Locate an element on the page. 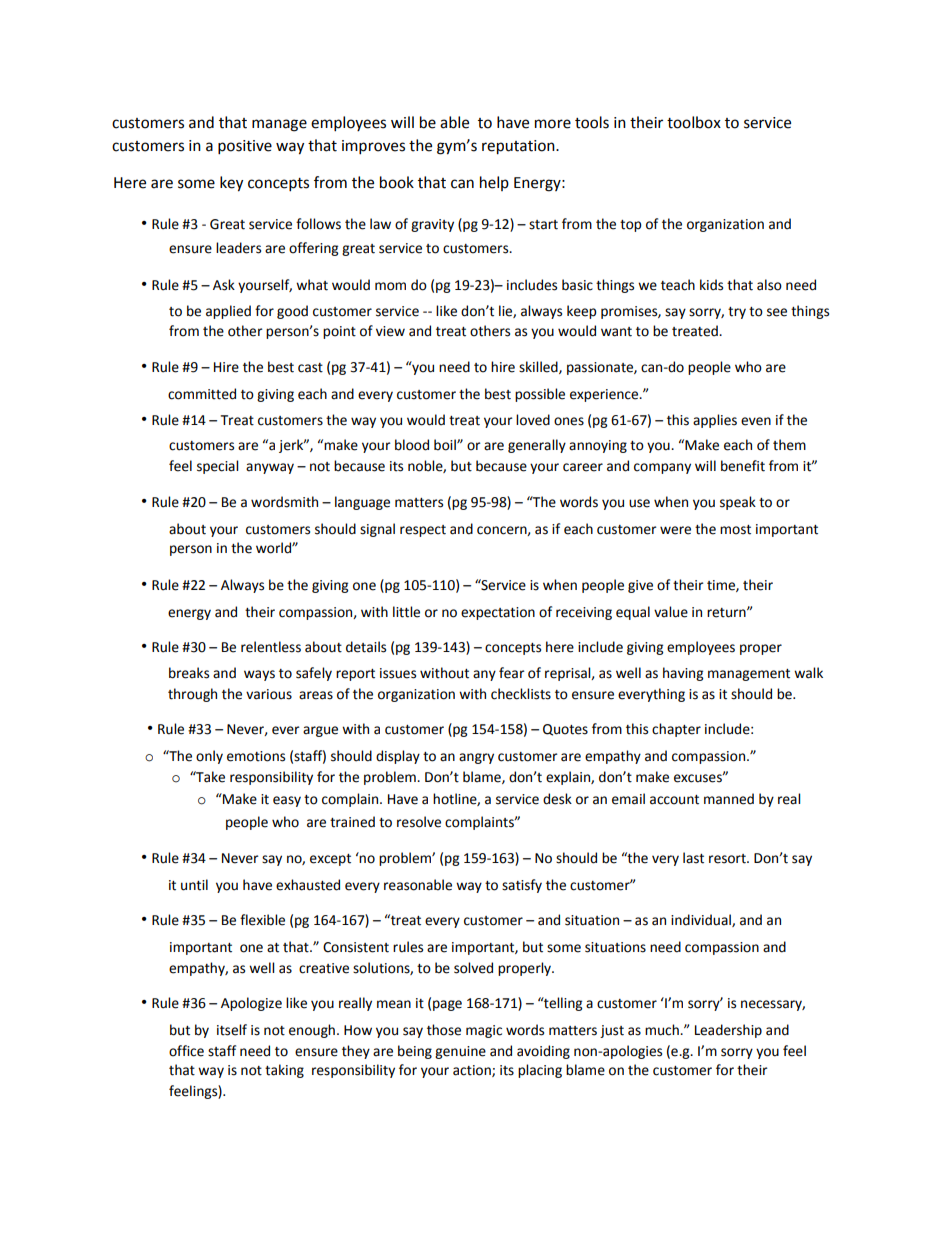 This image has width=952, height=1233. toolbox is located at coordinates (694, 122).
